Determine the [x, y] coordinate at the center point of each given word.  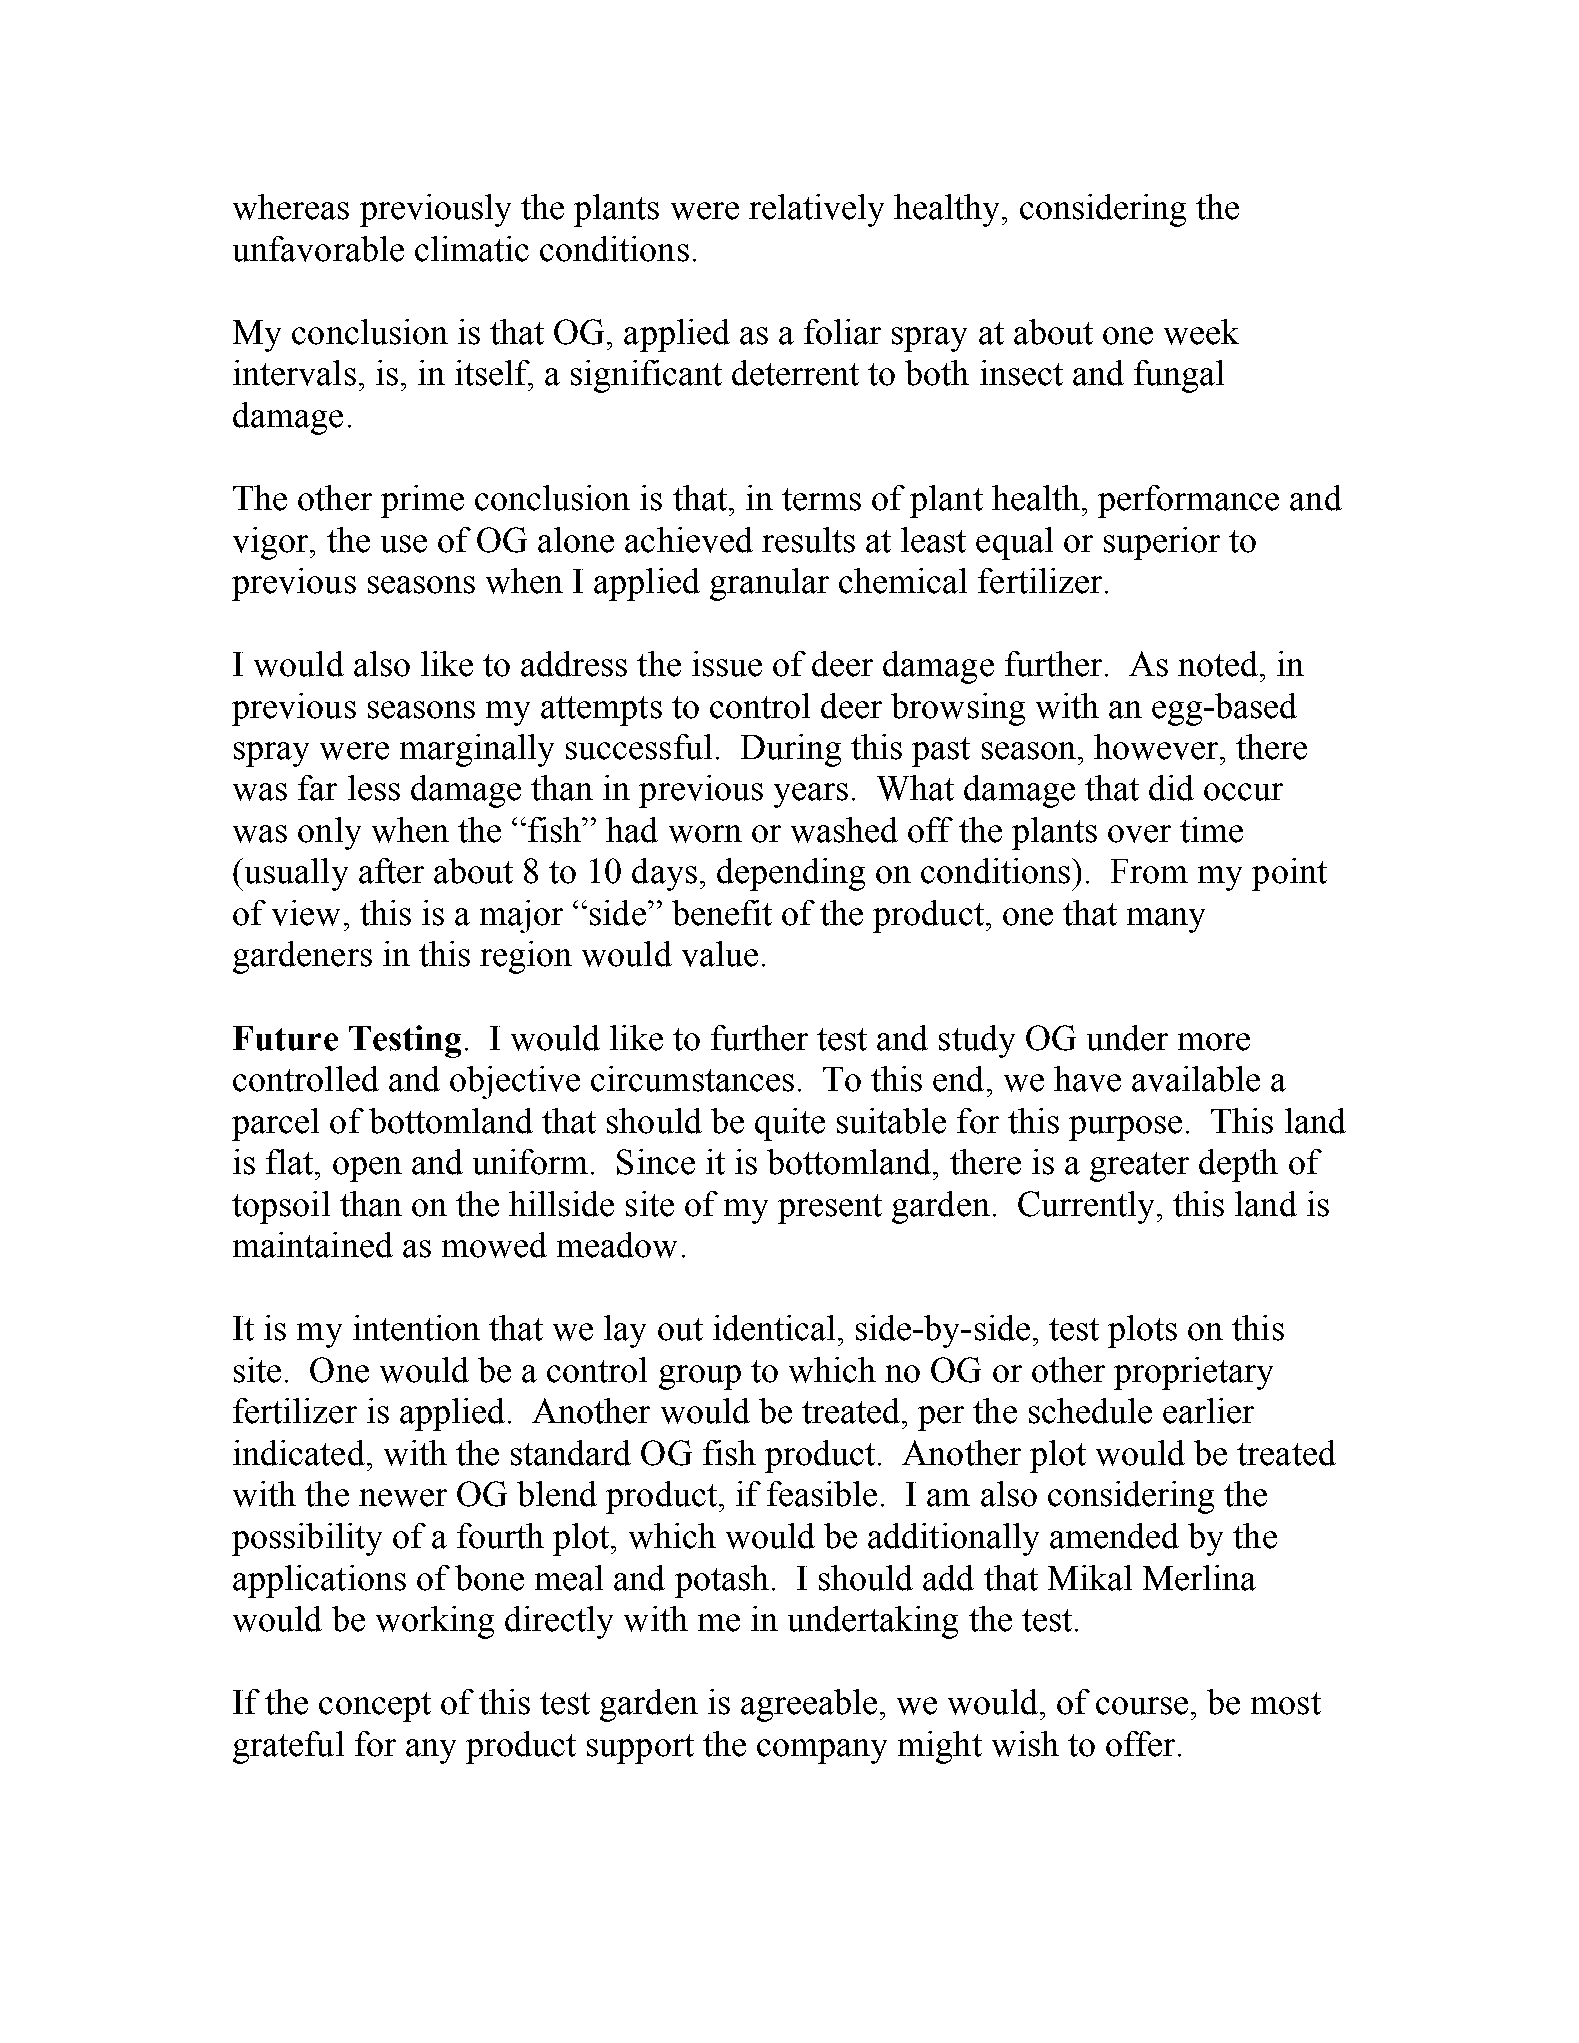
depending [791, 874]
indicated [299, 1453]
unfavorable [318, 249]
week [1201, 332]
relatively [816, 210]
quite [790, 1124]
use [404, 544]
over [1139, 834]
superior [1162, 543]
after [391, 871]
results [808, 540]
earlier [1208, 1411]
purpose [1125, 1128]
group [700, 1377]
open [367, 1169]
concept [375, 1707]
